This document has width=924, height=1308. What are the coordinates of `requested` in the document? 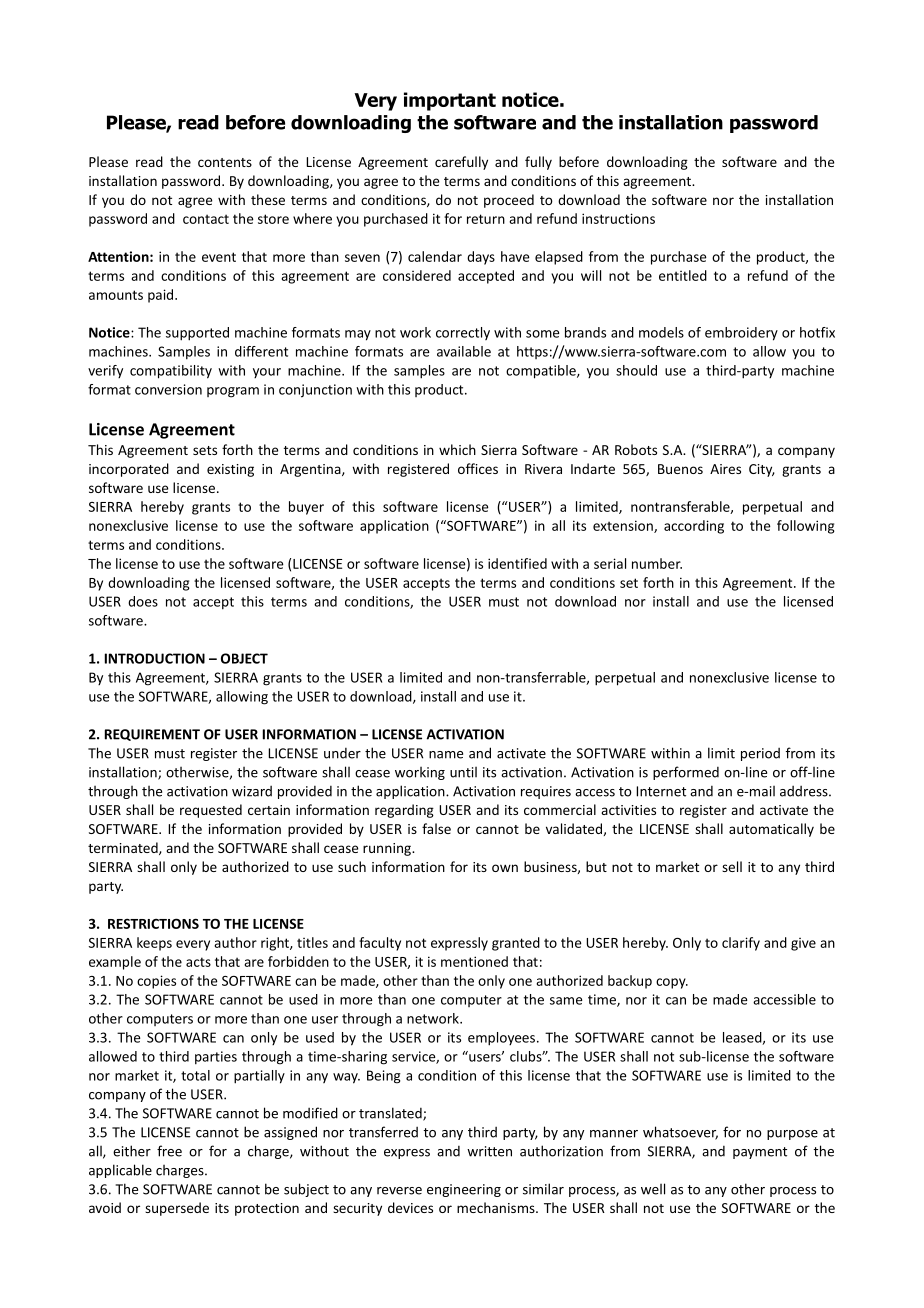 It's located at (211, 811).
